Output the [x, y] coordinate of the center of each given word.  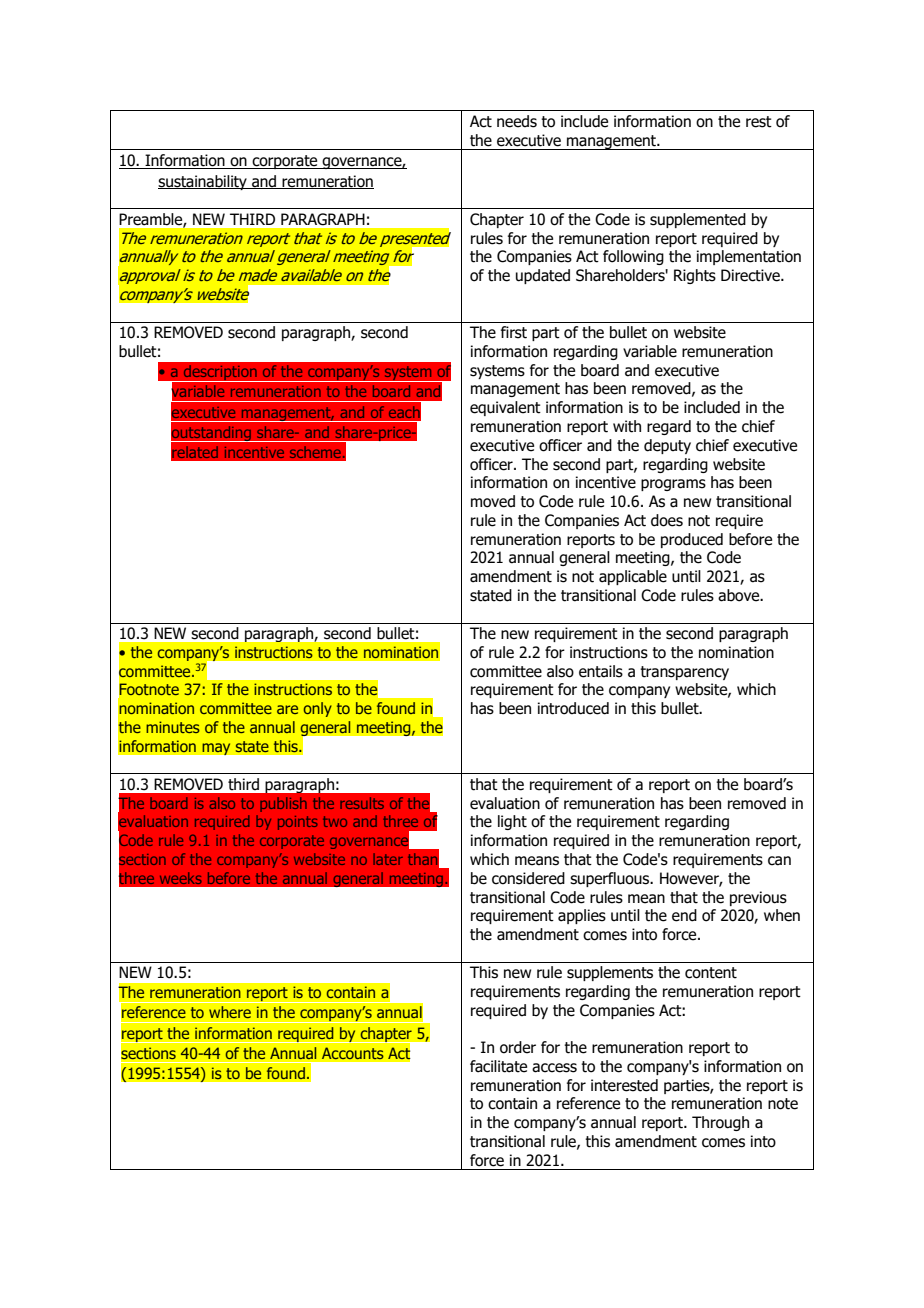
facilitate [498, 1066]
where [230, 1012]
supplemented [698, 220]
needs [517, 121]
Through [720, 1123]
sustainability [203, 182]
